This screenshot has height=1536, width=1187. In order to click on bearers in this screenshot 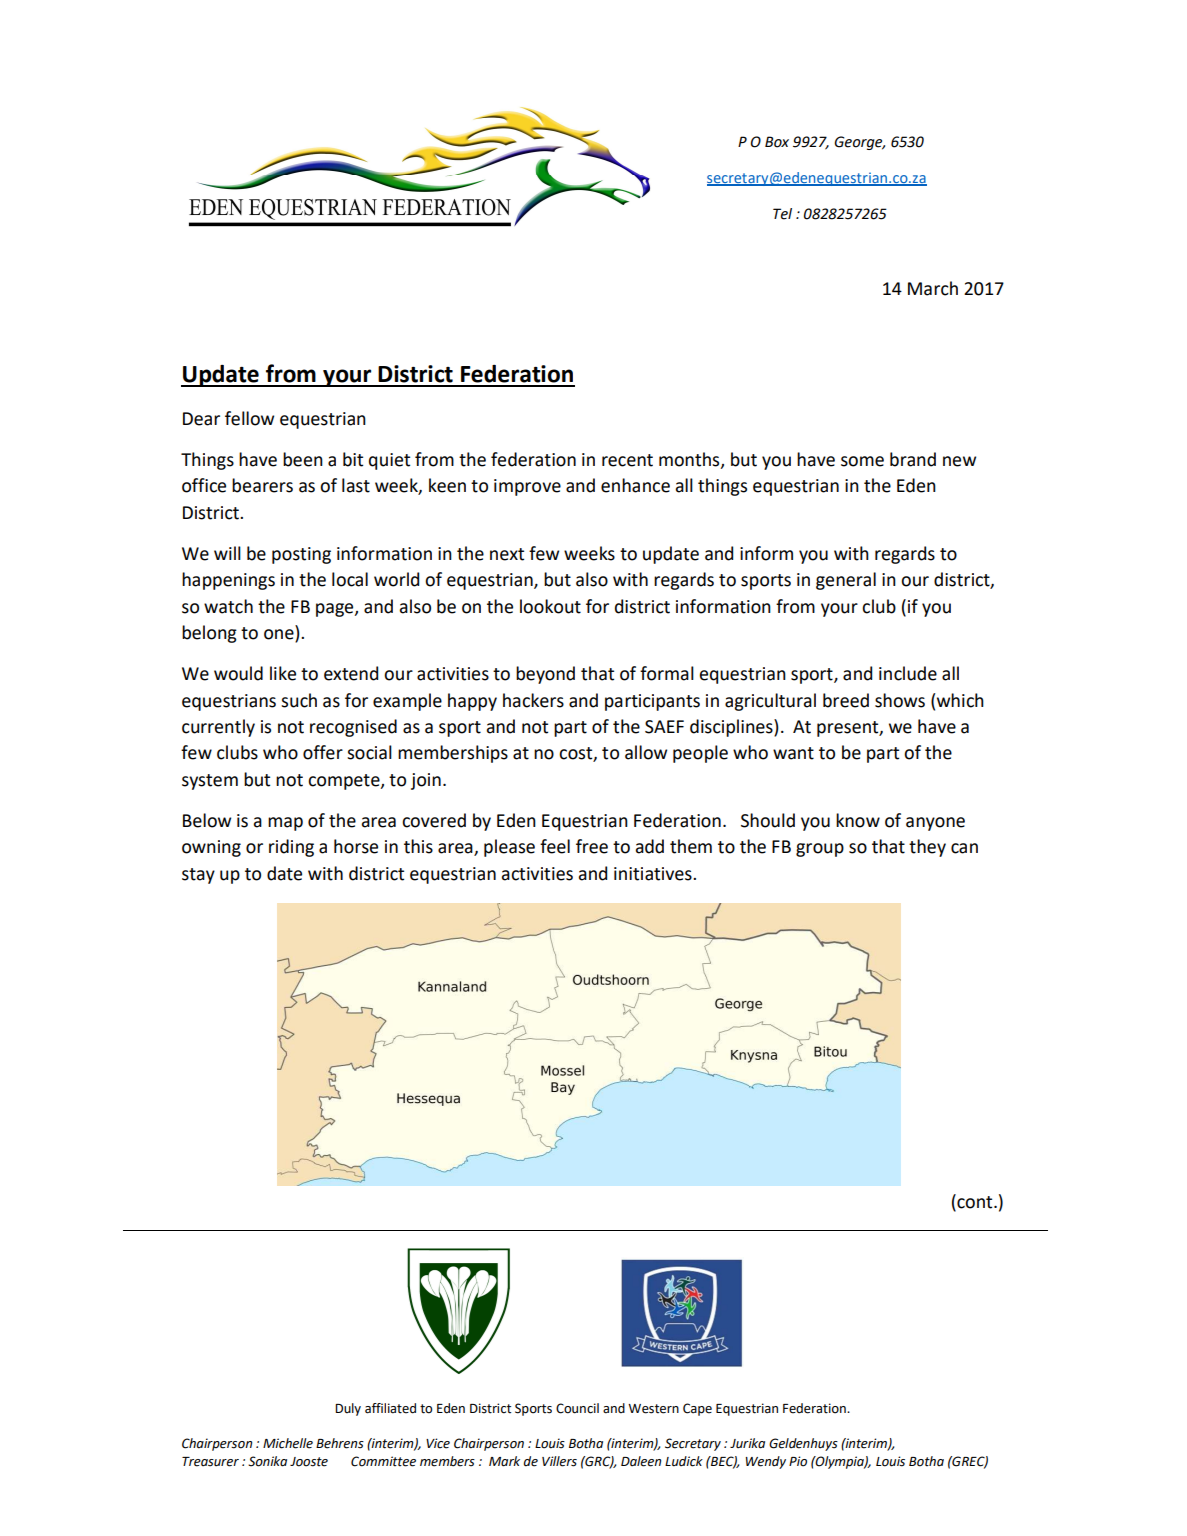, I will do `click(262, 485)`.
